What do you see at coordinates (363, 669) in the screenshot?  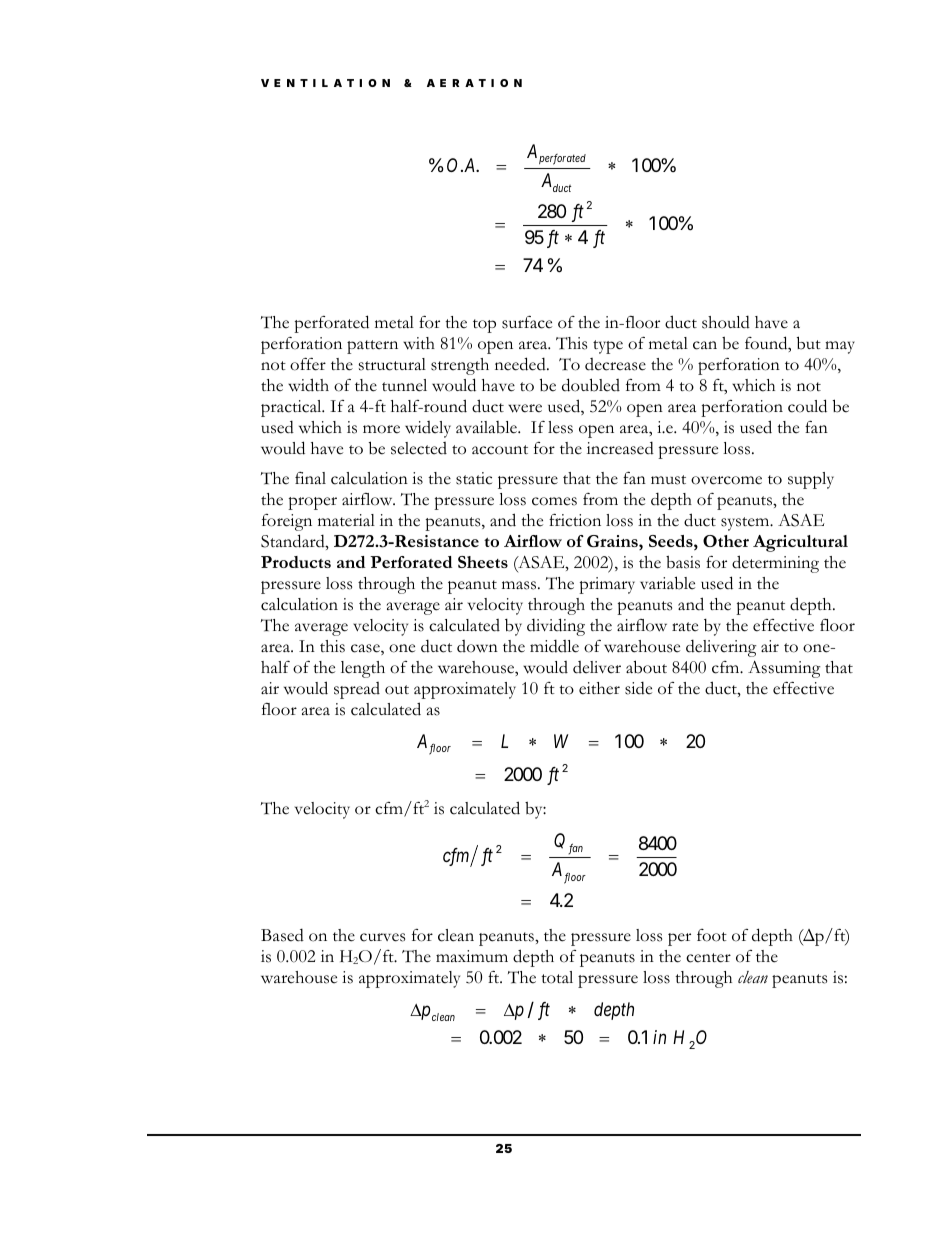 I see `length` at bounding box center [363, 669].
